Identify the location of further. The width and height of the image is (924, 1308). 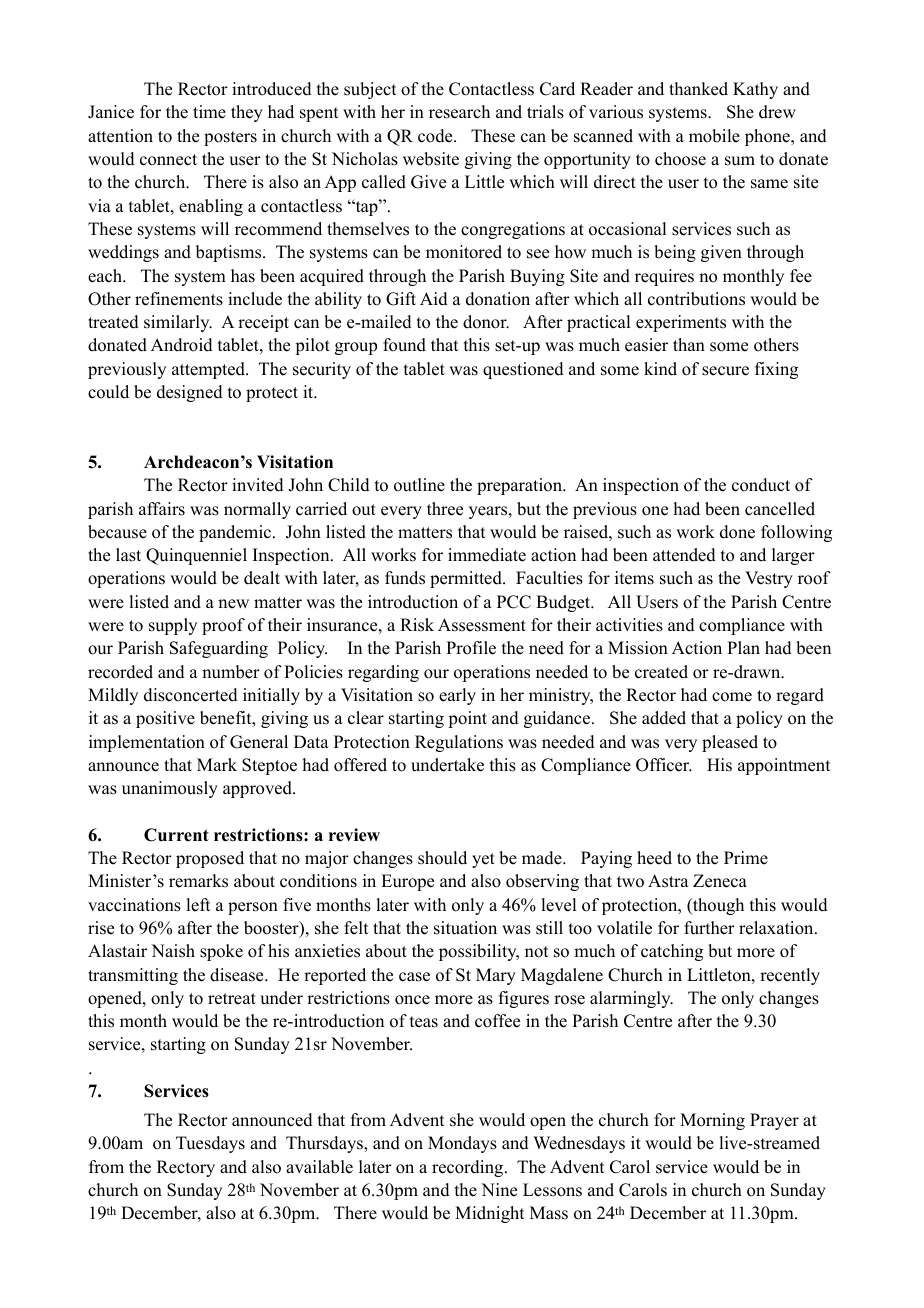
(709, 928).
